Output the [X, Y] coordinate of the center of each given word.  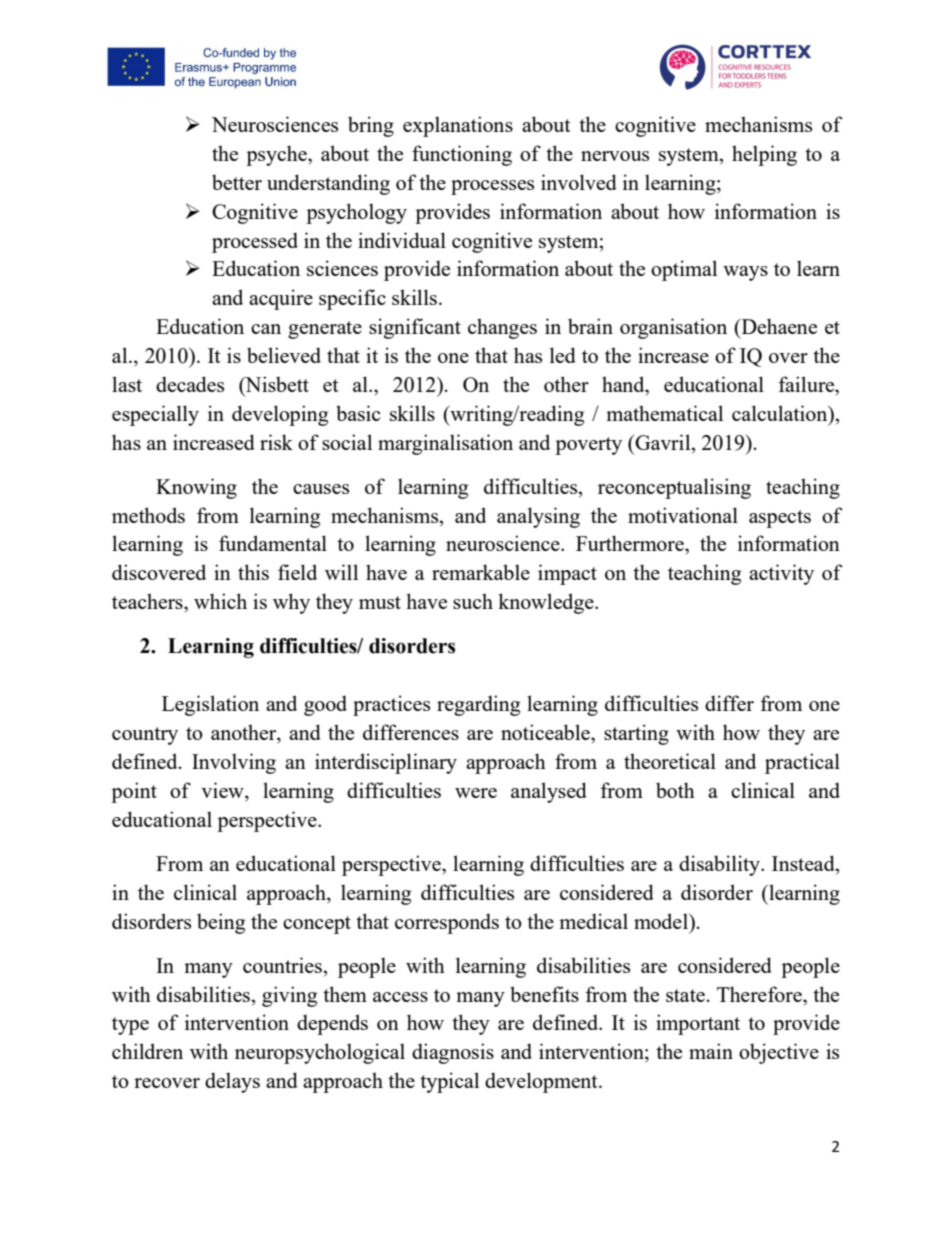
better [237, 182]
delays [232, 1082]
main [711, 1051]
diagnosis [453, 1053]
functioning [462, 155]
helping [764, 155]
